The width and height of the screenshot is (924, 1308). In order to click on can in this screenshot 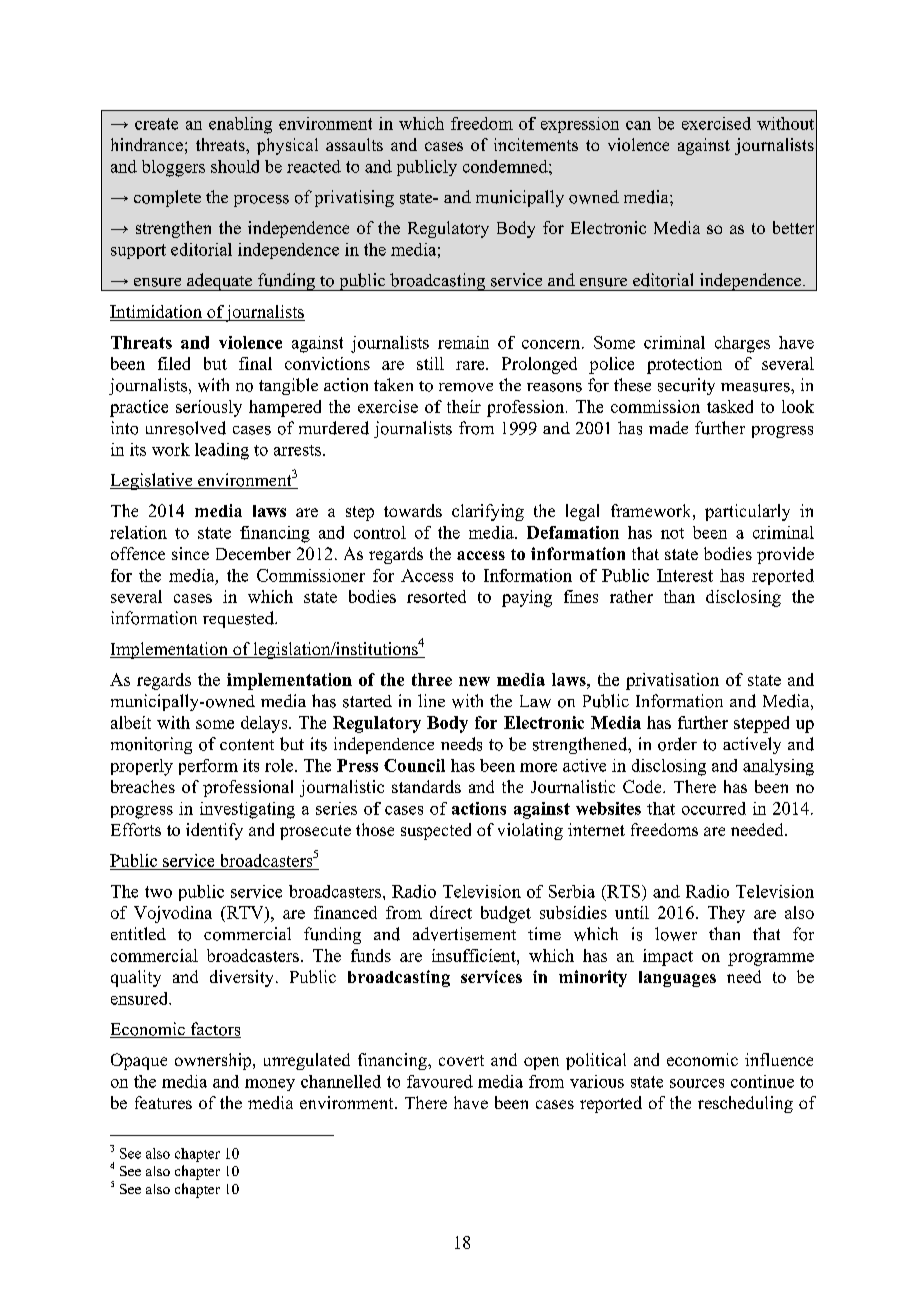, I will do `click(638, 125)`.
